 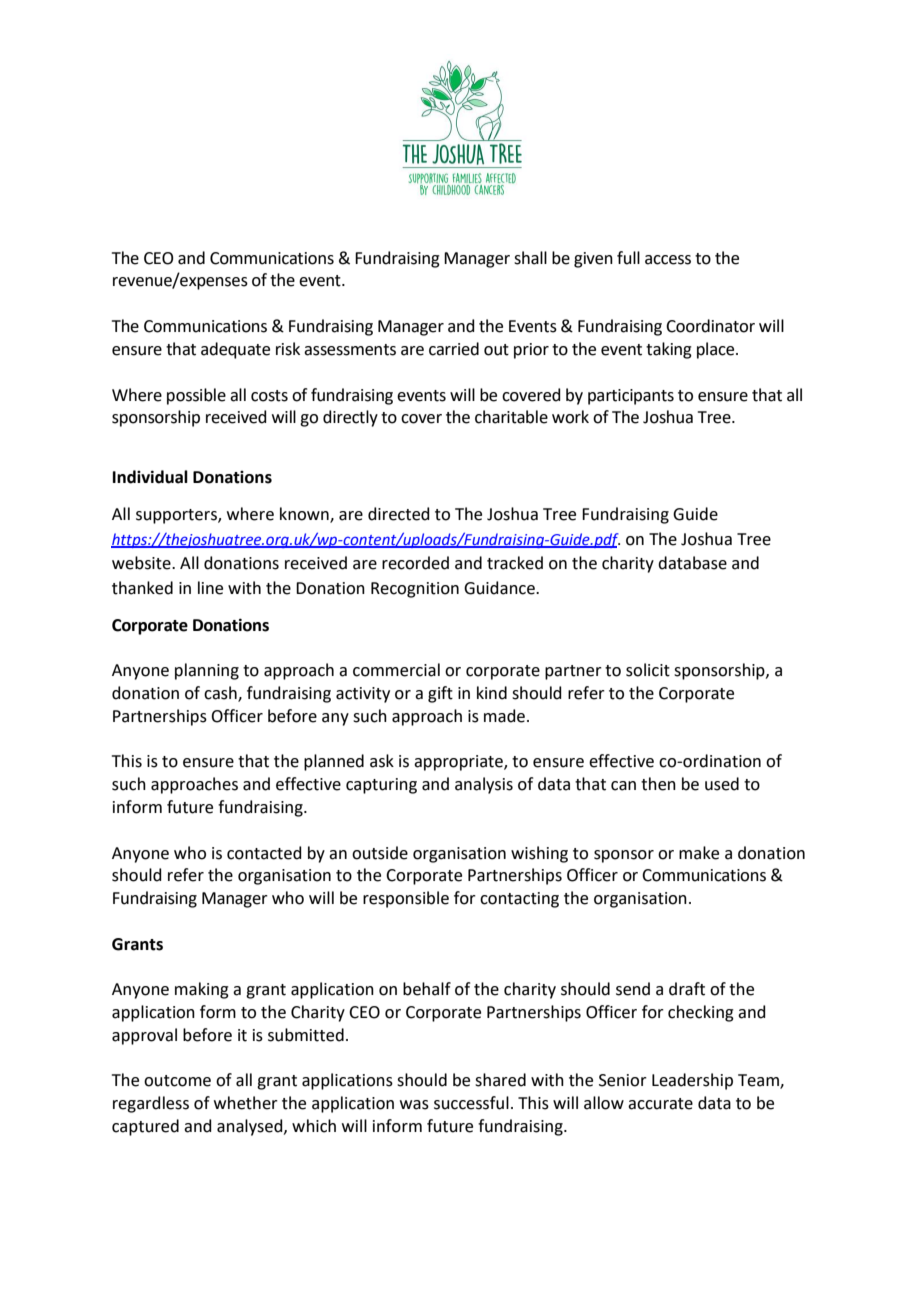 I want to click on adequate, so click(x=235, y=350).
